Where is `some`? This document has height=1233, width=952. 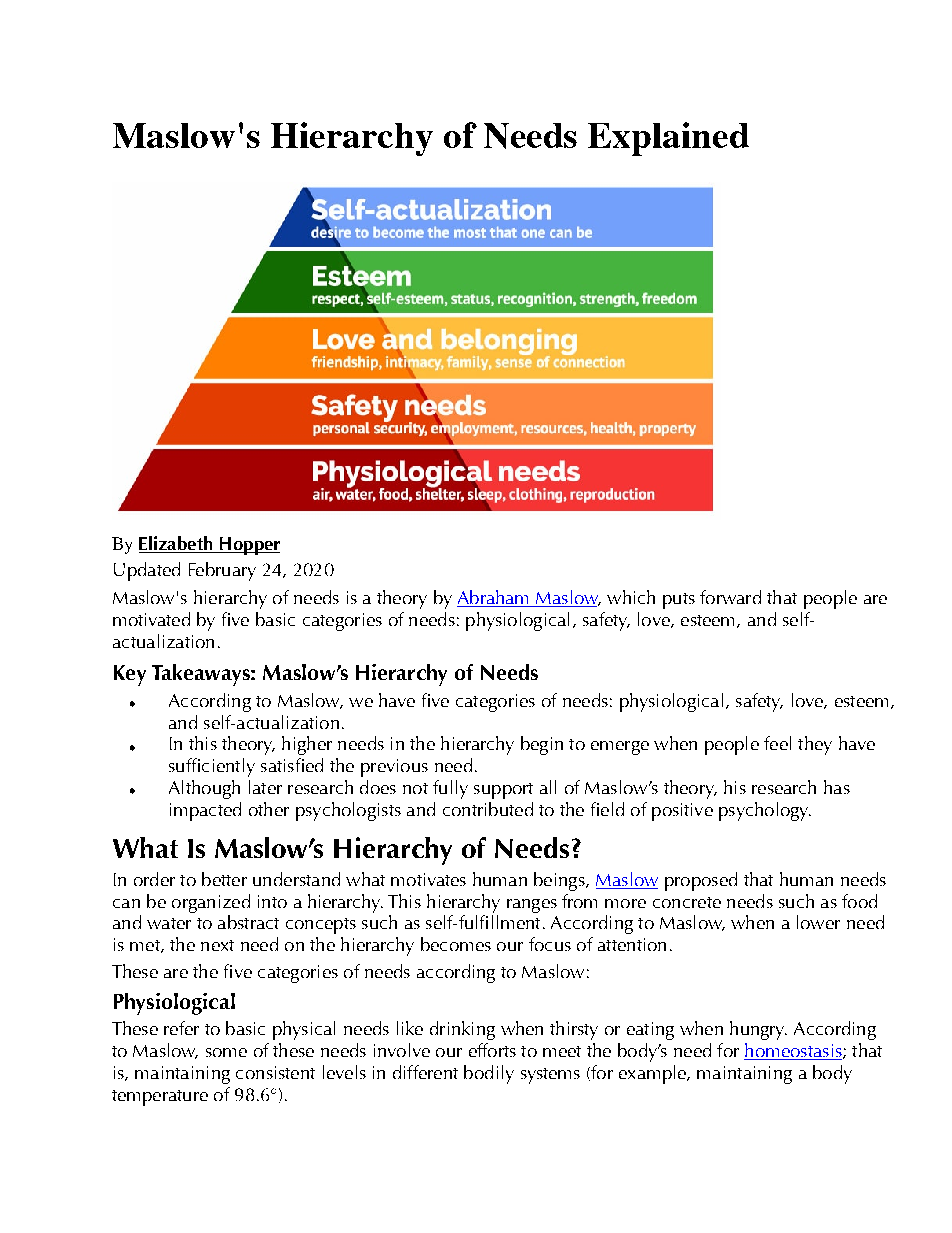 some is located at coordinates (226, 1052).
